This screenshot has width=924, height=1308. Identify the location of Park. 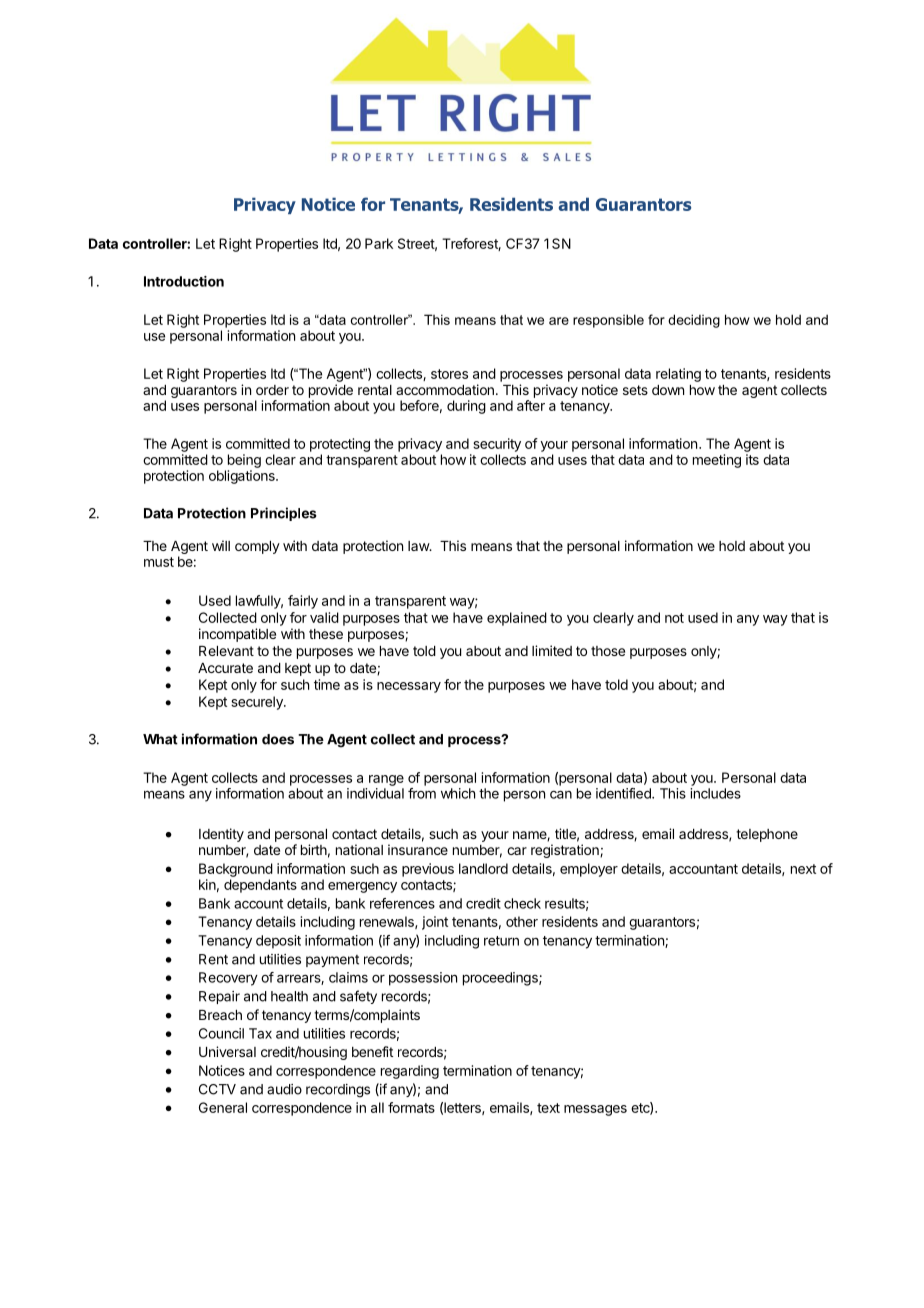
(379, 243).
